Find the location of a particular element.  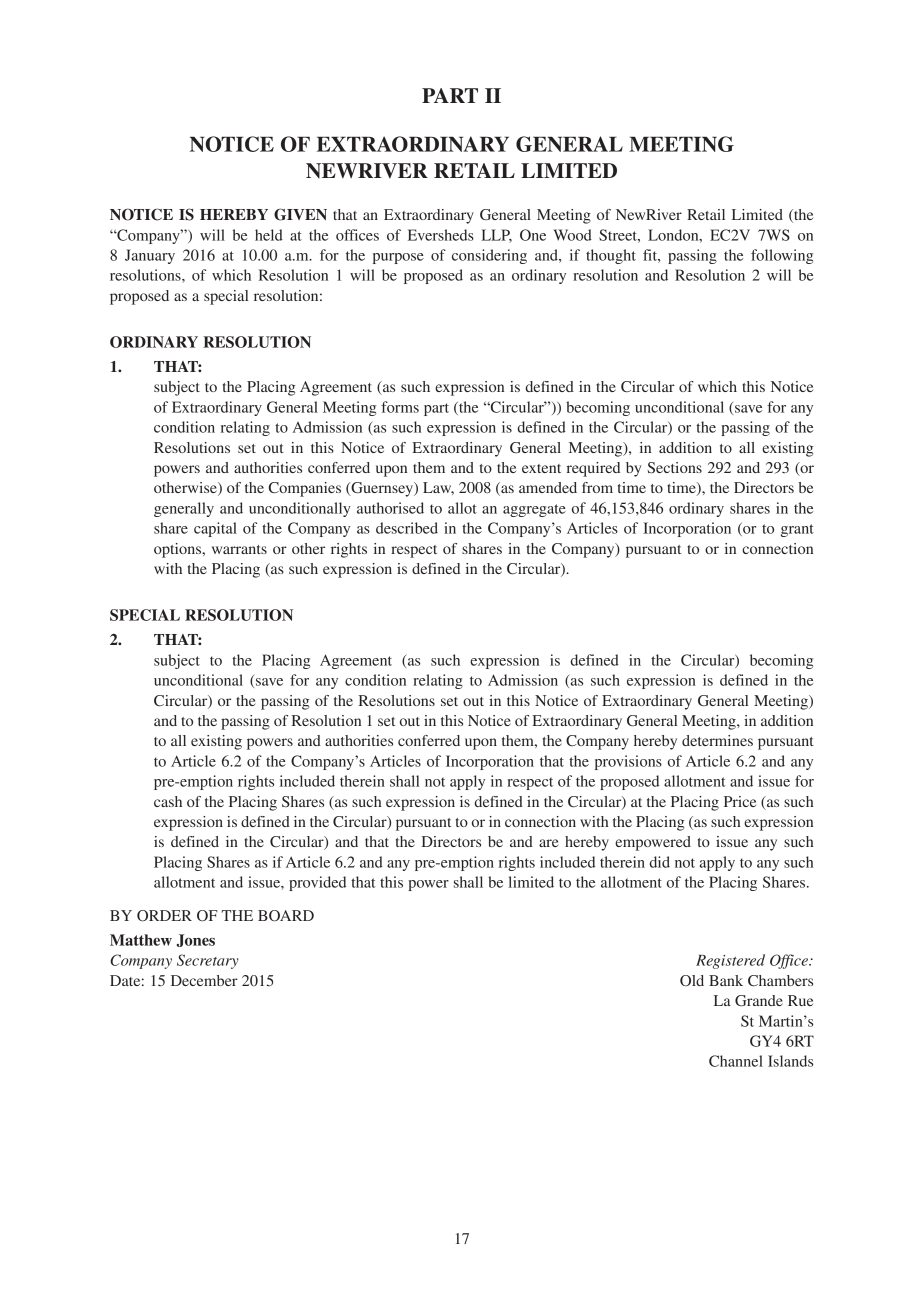

determines is located at coordinates (717, 740).
